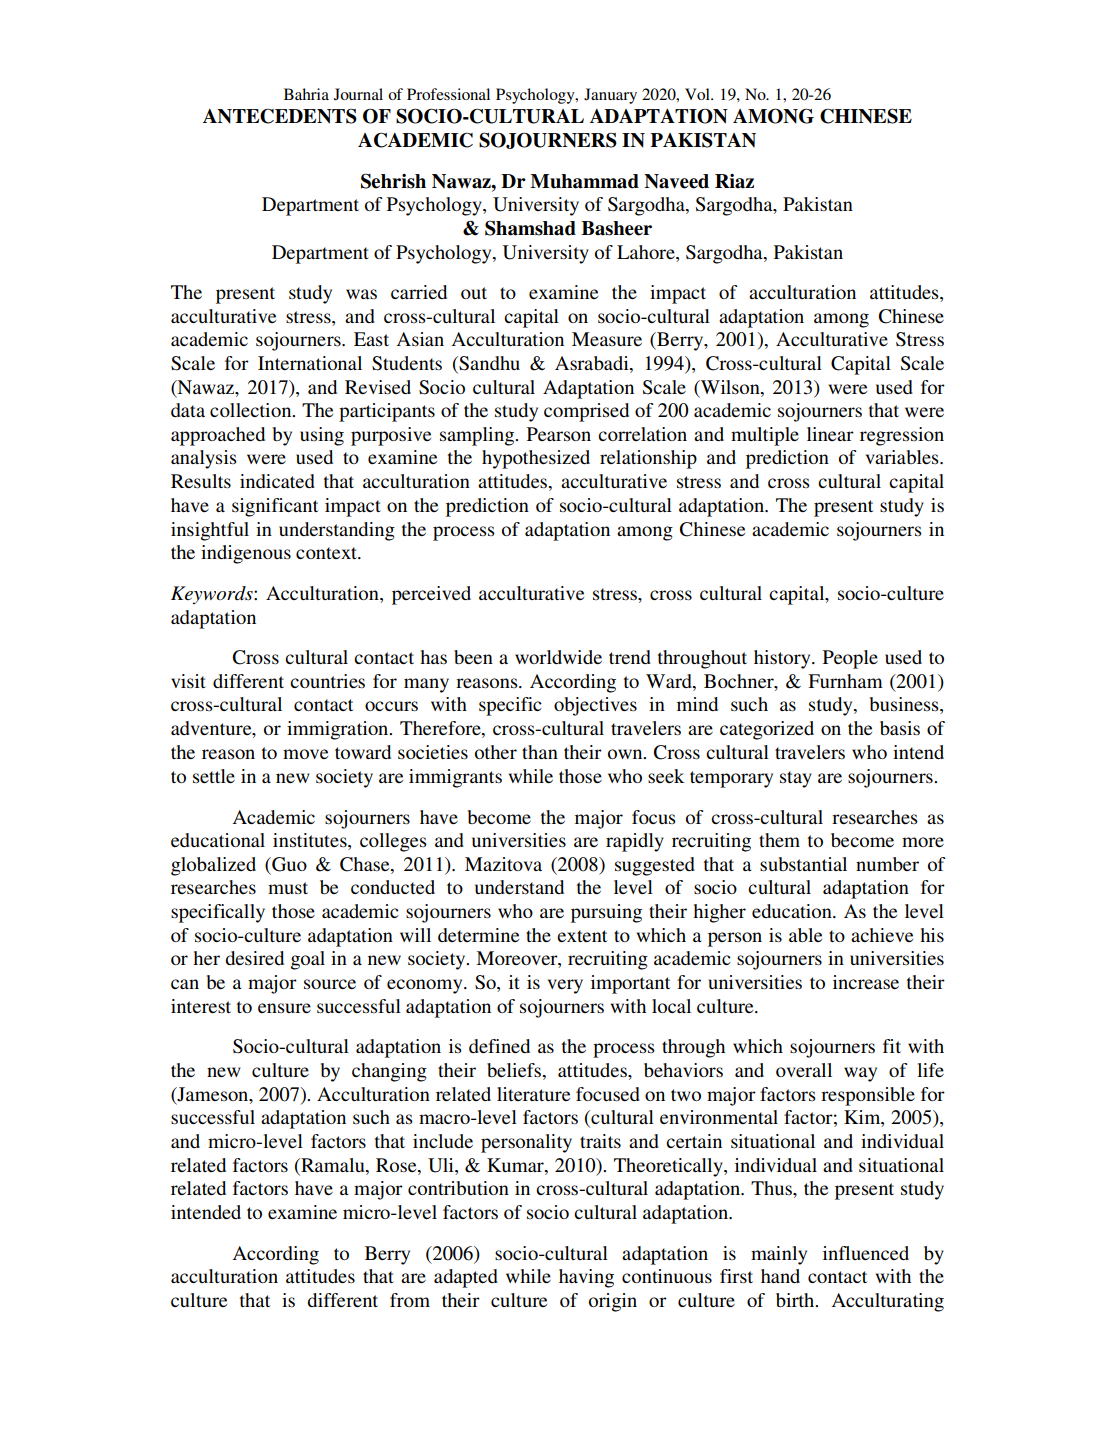 The height and width of the document is (1444, 1116). I want to click on influenced, so click(866, 1253).
